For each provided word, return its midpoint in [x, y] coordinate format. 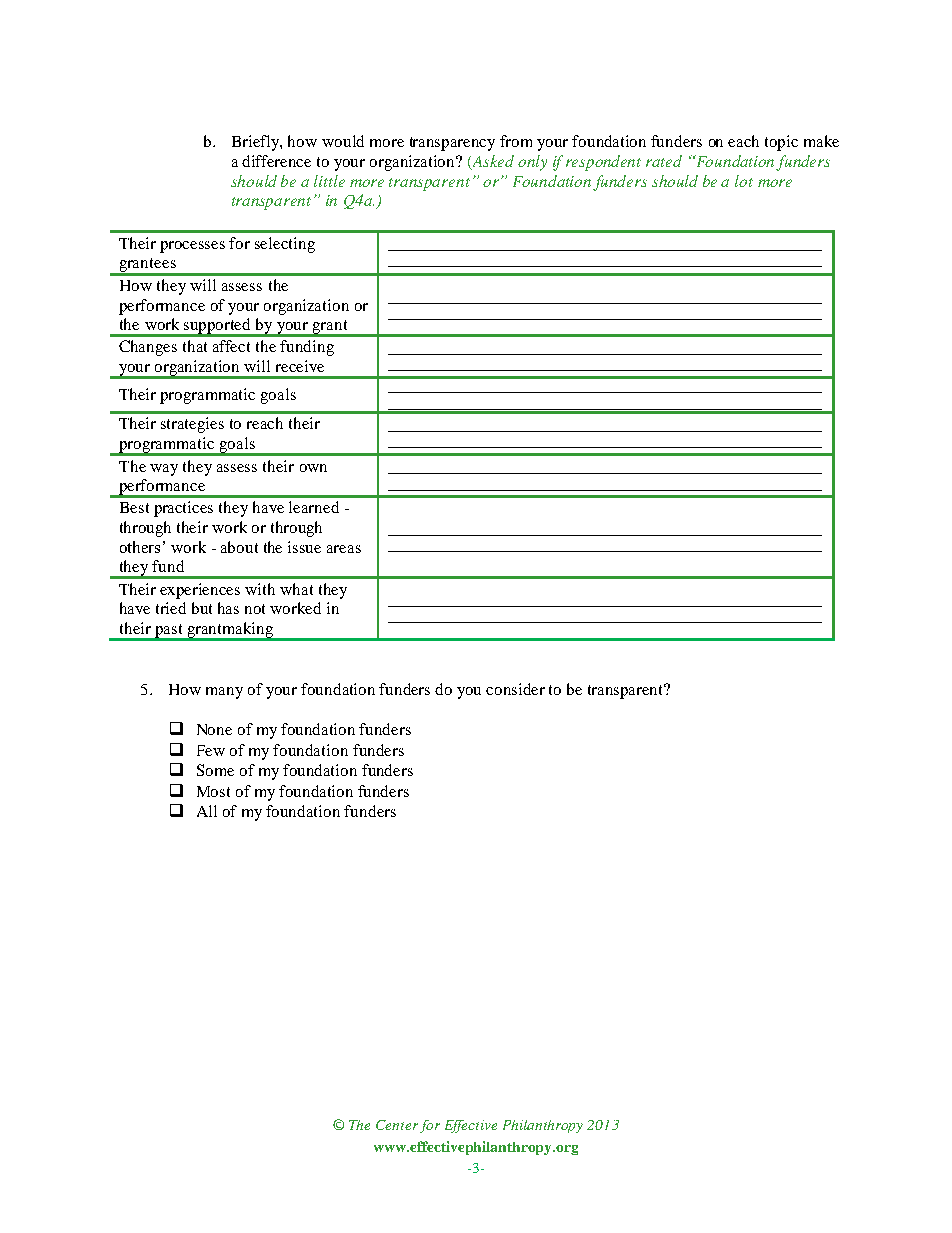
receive [300, 366]
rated [664, 161]
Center [397, 1125]
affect [231, 346]
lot [744, 181]
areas [344, 549]
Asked [492, 162]
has [228, 608]
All [207, 811]
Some [215, 770]
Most [213, 791]
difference [276, 161]
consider [515, 689]
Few [211, 750]
